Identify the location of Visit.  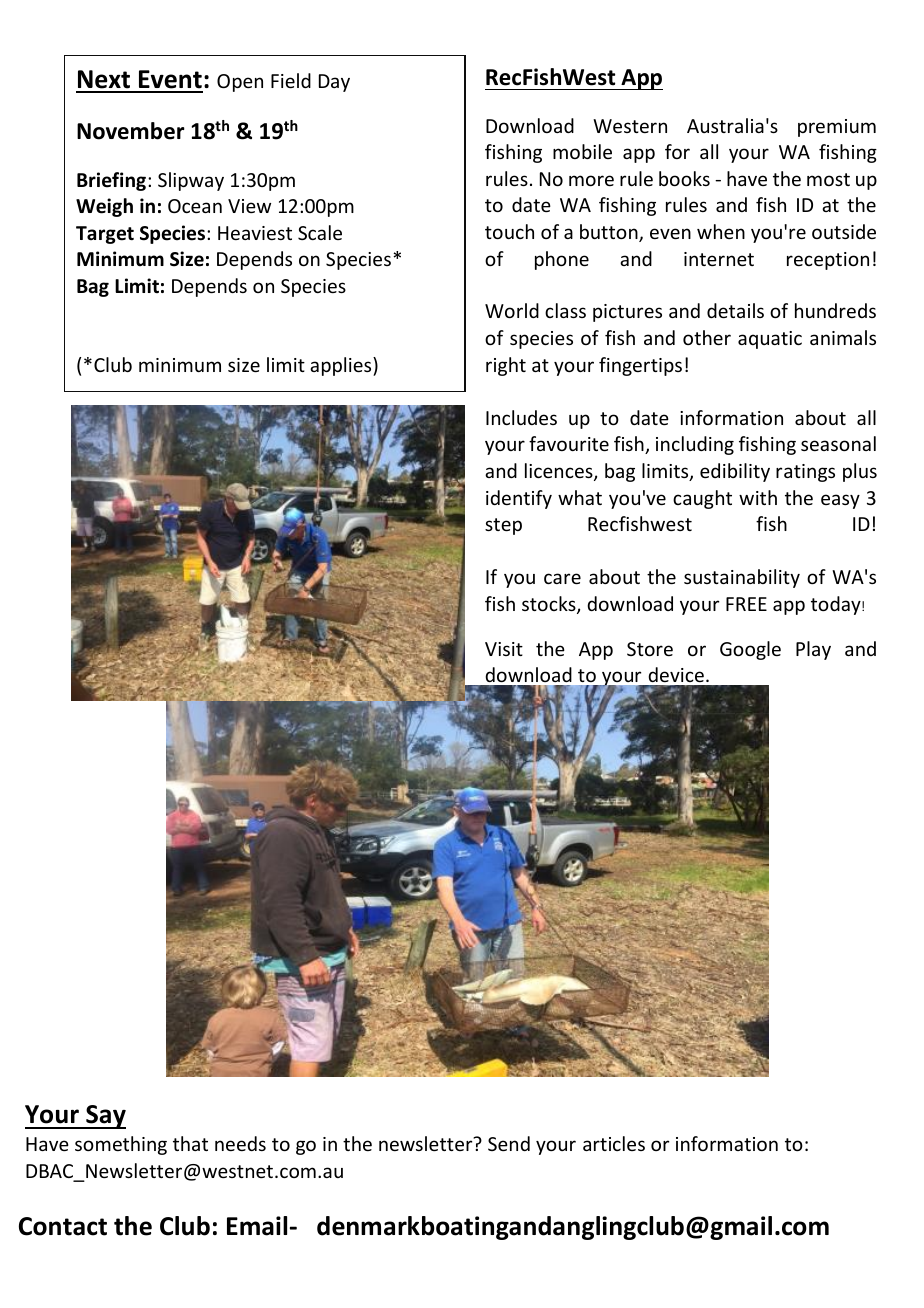
(504, 649).
